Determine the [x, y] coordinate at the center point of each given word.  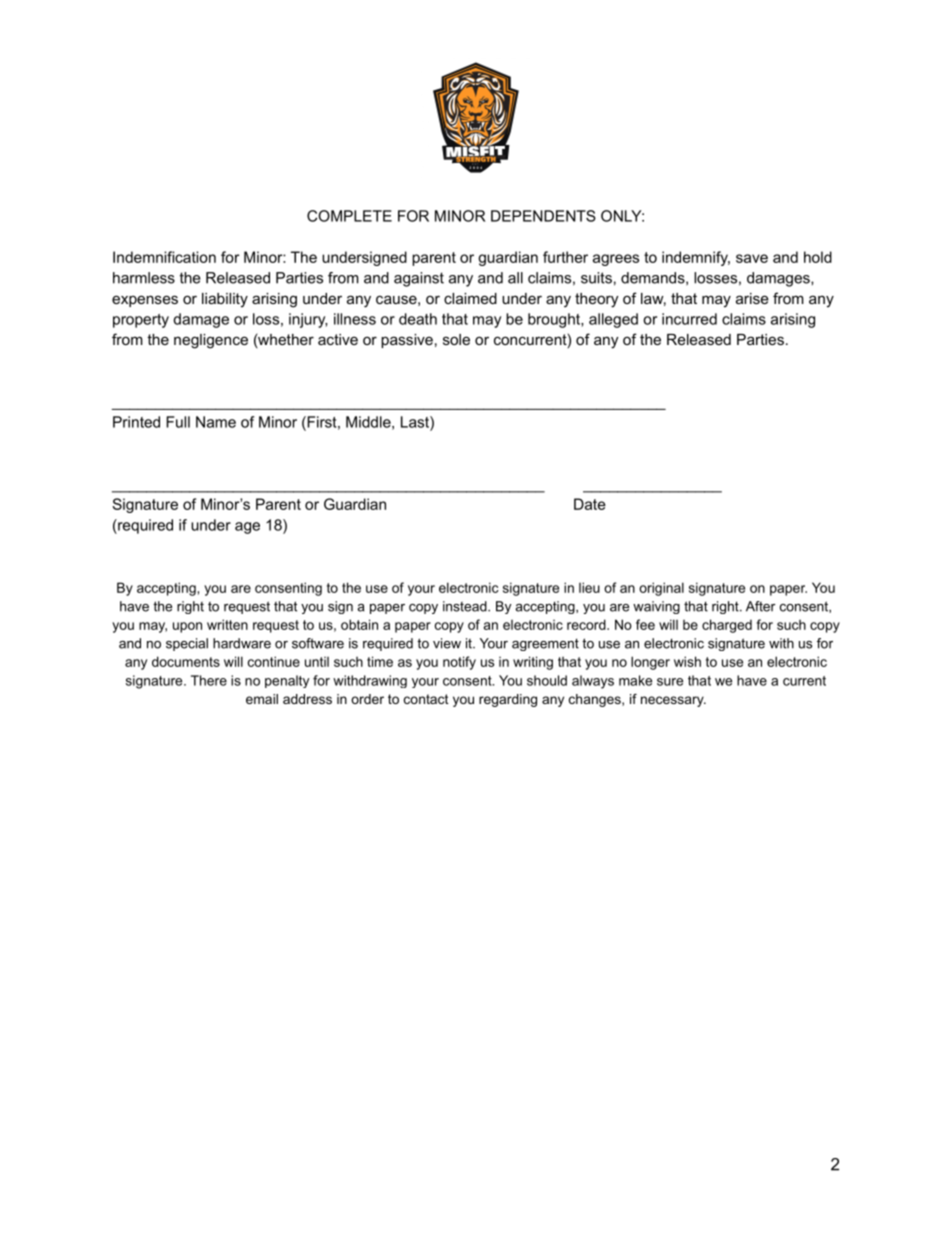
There [209, 680]
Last [416, 422]
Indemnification [164, 257]
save [752, 258]
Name [216, 422]
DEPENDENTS [543, 216]
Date [590, 504]
